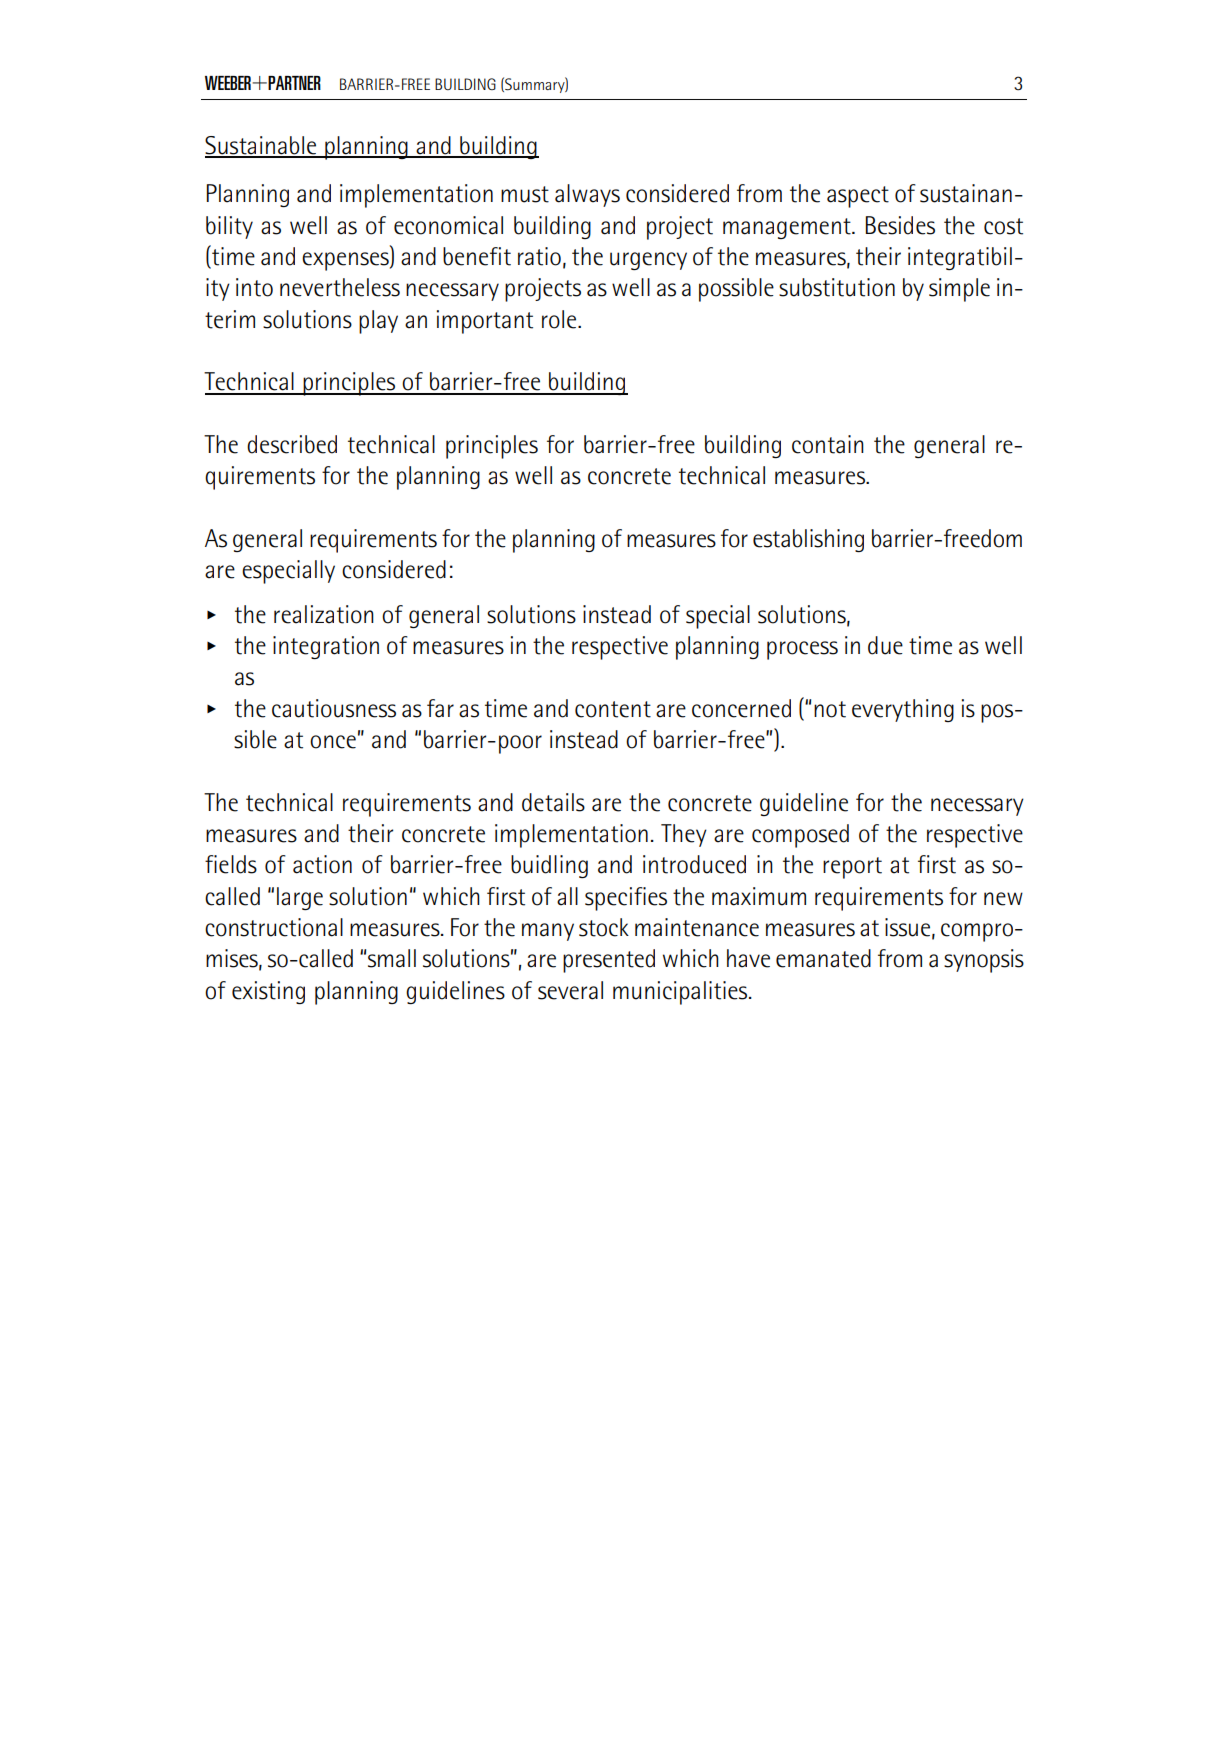 The image size is (1228, 1738). I want to click on always, so click(587, 195).
